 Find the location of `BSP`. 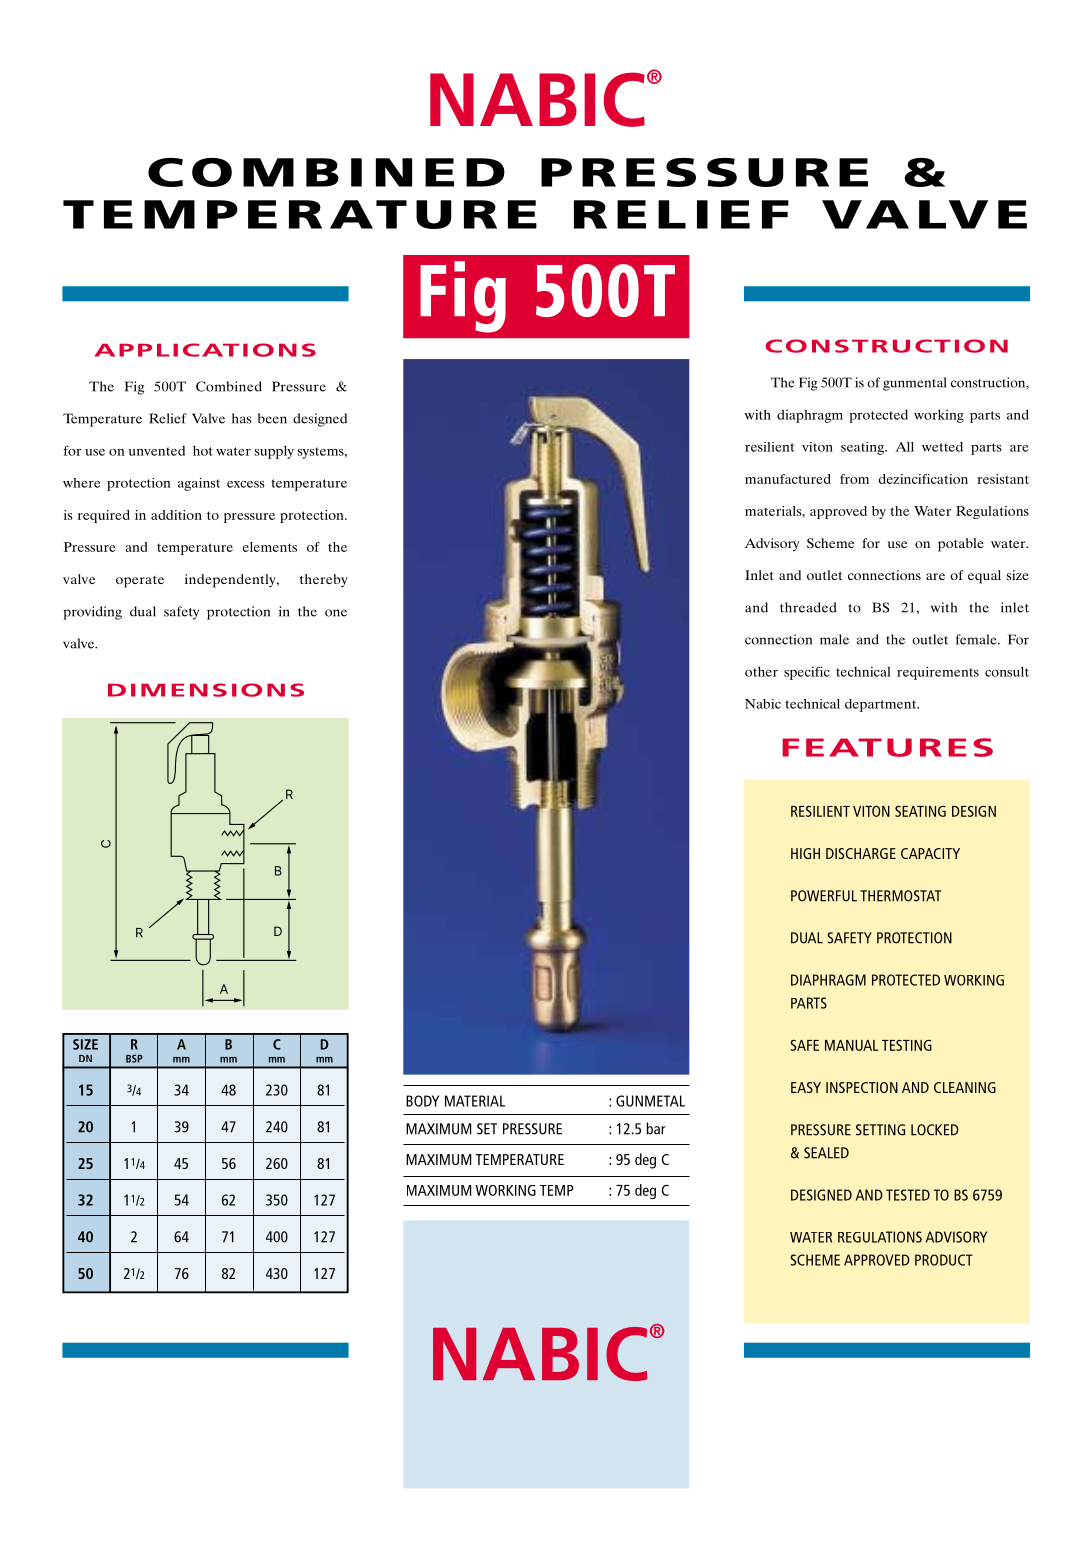

BSP is located at coordinates (134, 1058).
